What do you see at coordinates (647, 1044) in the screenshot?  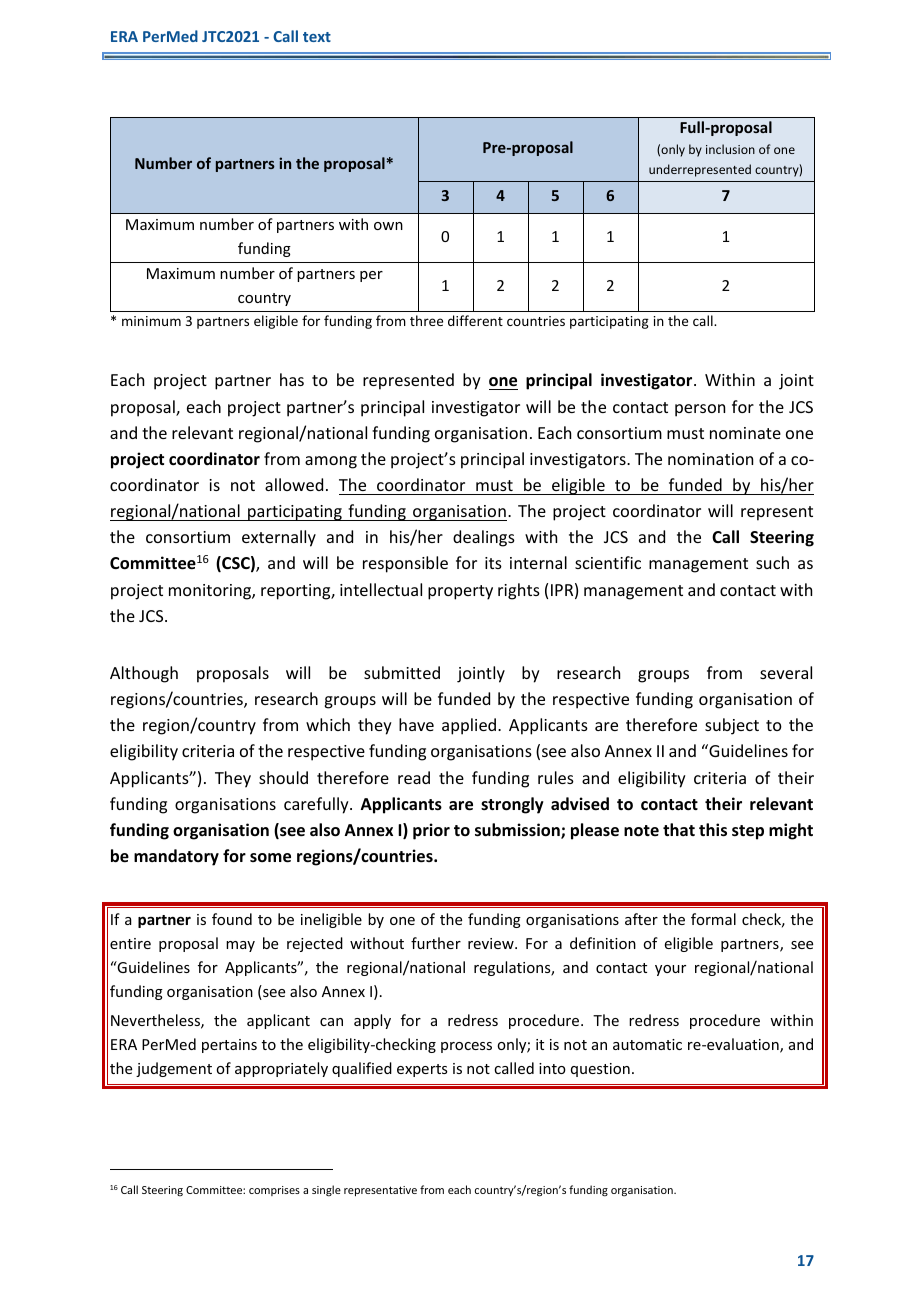 I see `automatic` at bounding box center [647, 1044].
